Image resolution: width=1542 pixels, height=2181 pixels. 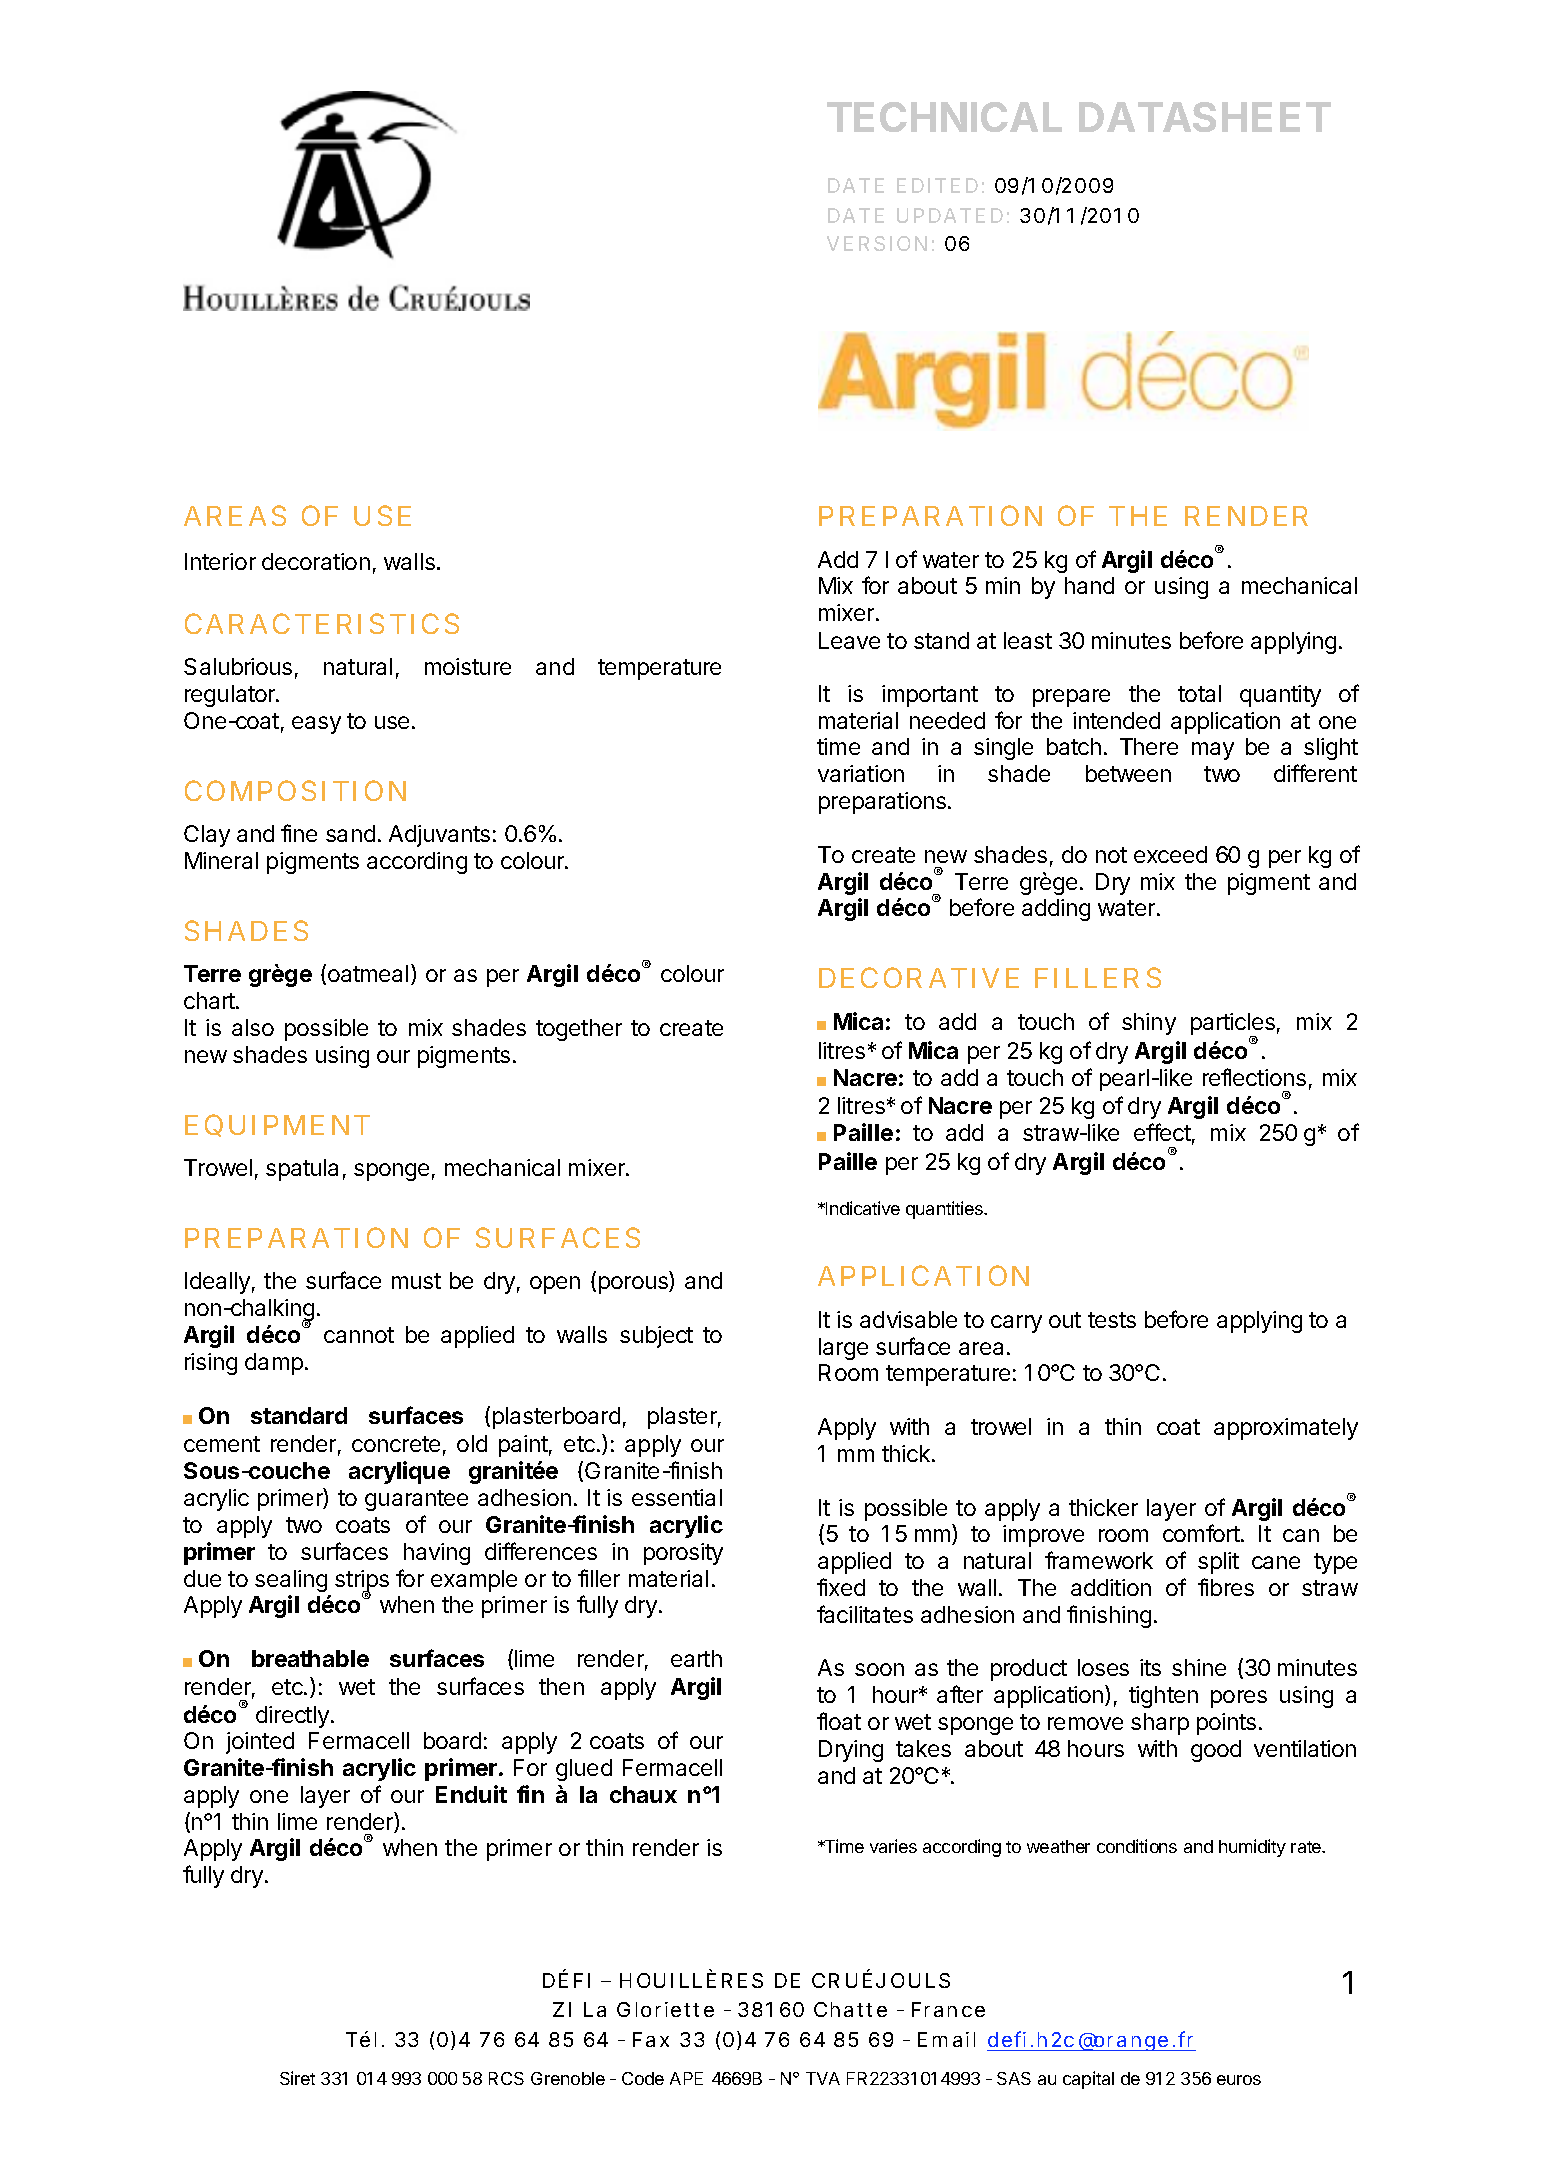 I want to click on concrete, so click(x=396, y=1444).
